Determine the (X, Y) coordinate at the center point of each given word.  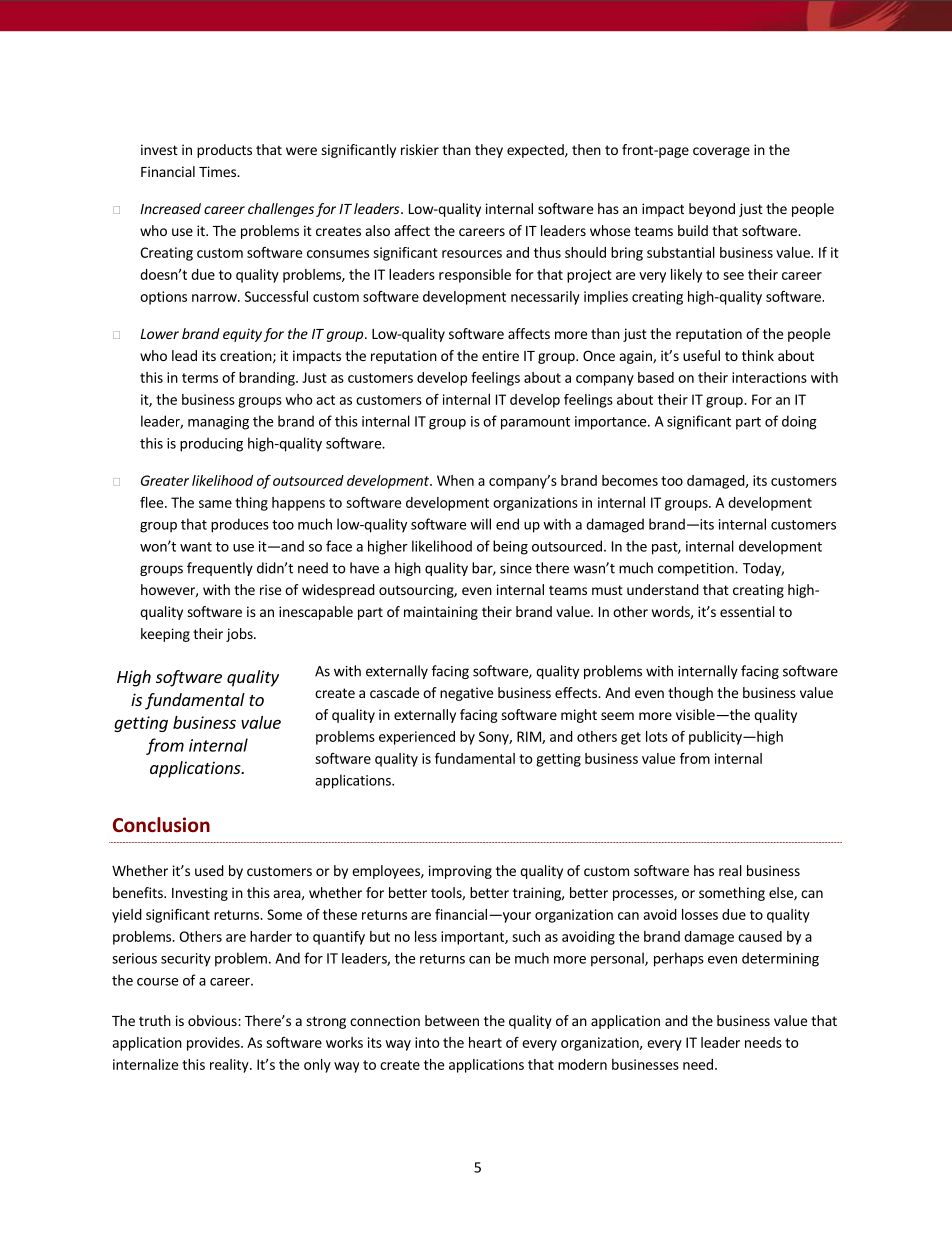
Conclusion (161, 824)
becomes (630, 480)
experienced (417, 738)
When (455, 480)
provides (214, 1044)
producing (211, 444)
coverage (721, 152)
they (489, 151)
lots (657, 736)
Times (218, 171)
